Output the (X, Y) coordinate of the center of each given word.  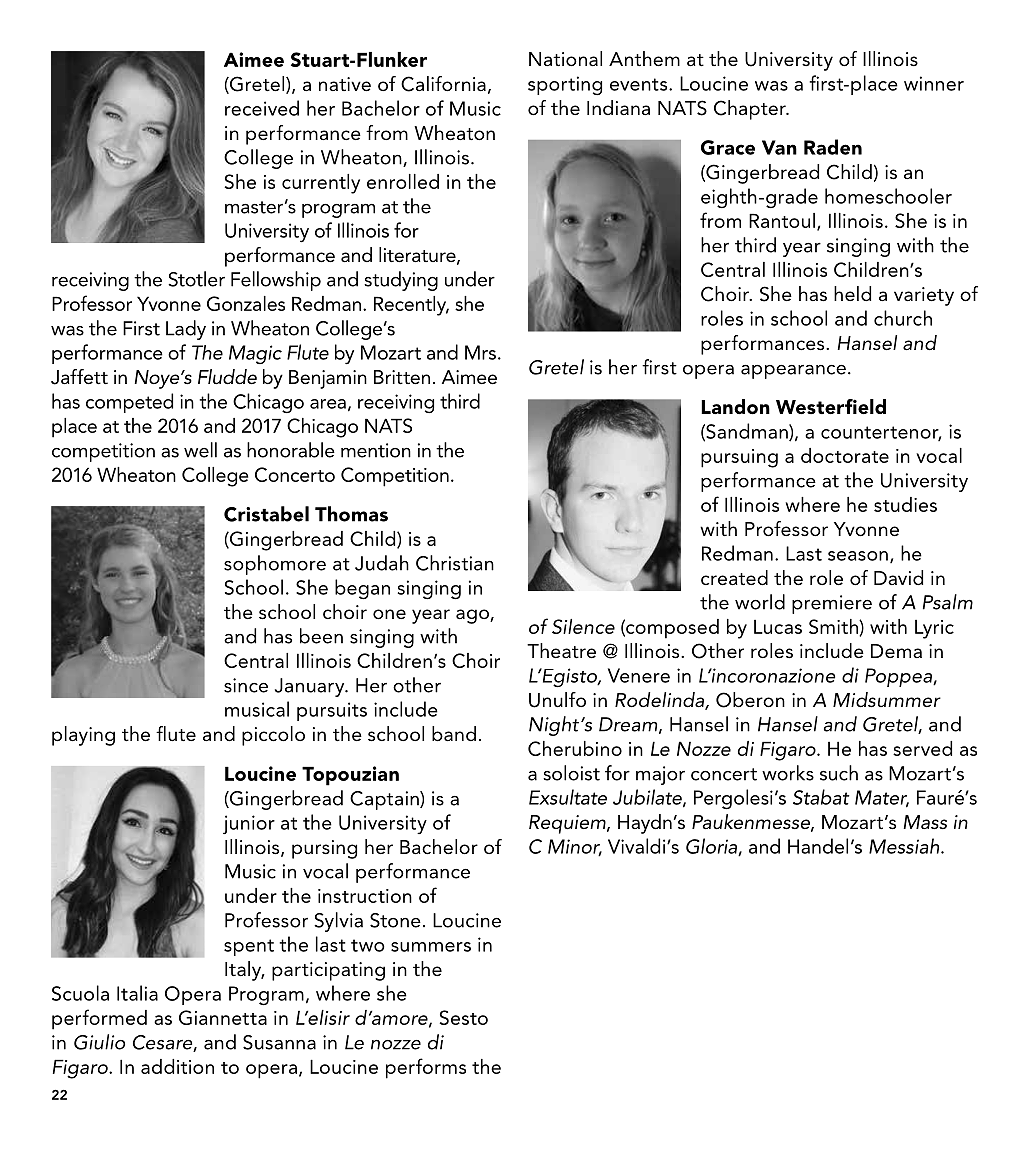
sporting (565, 85)
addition (177, 1066)
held (852, 293)
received (262, 108)
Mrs (480, 352)
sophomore (275, 565)
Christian (455, 563)
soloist (571, 773)
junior (249, 824)
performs (426, 1068)
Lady (186, 330)
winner (934, 83)
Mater (882, 798)
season (858, 556)
